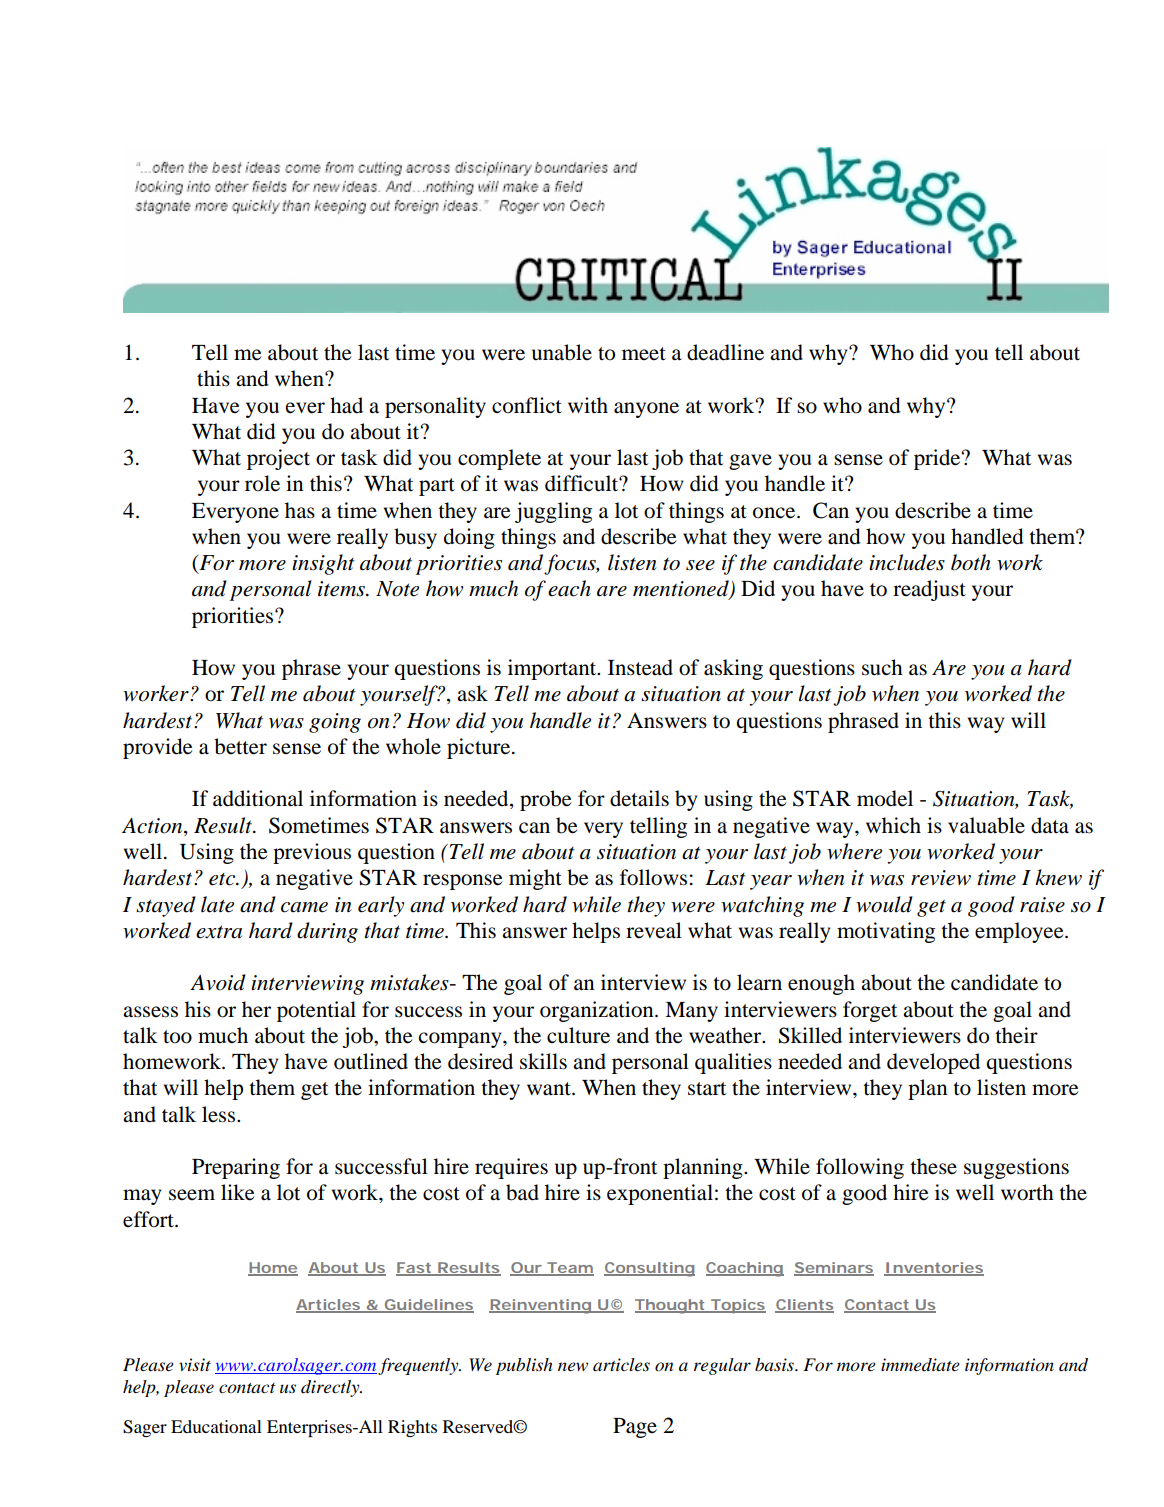 The width and height of the document is (1164, 1507). Describe the element at coordinates (653, 877) in the document. I see `follows` at that location.
